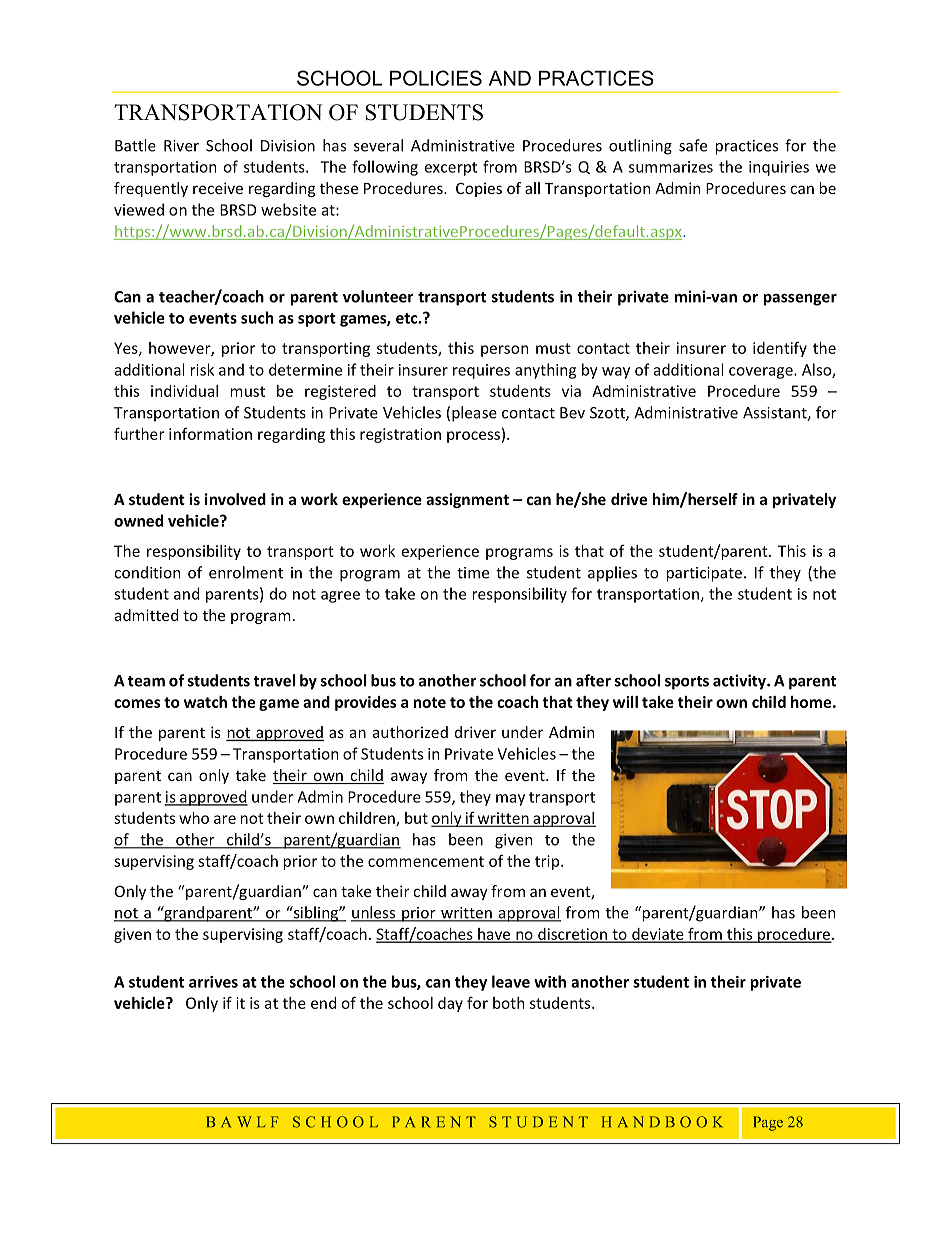 The height and width of the screenshot is (1233, 952). What do you see at coordinates (511, 981) in the screenshot?
I see `leave` at bounding box center [511, 981].
